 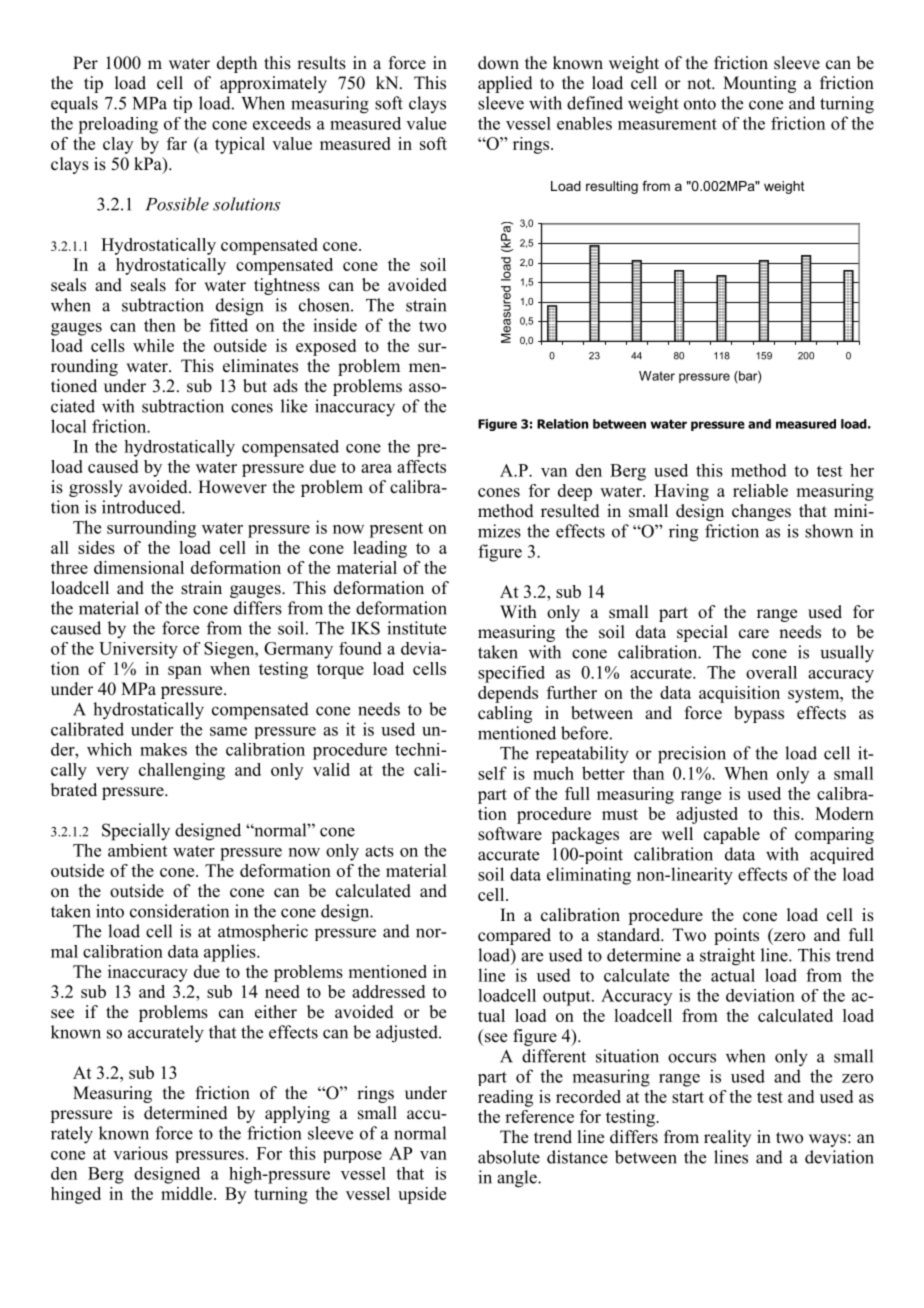 What do you see at coordinates (177, 143) in the page?
I see `far` at bounding box center [177, 143].
